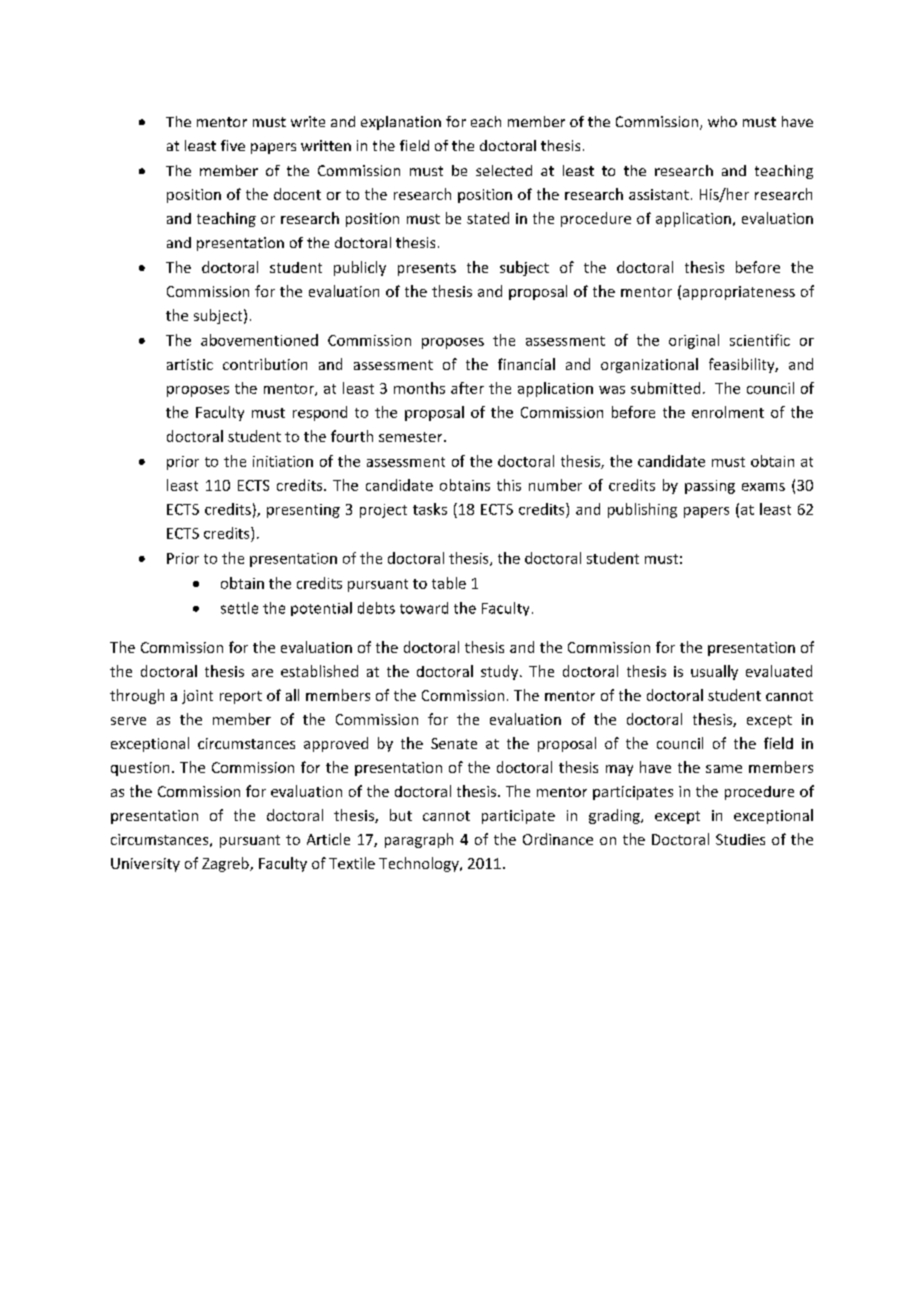 The width and height of the page is (924, 1308). I want to click on presents, so click(427, 269).
